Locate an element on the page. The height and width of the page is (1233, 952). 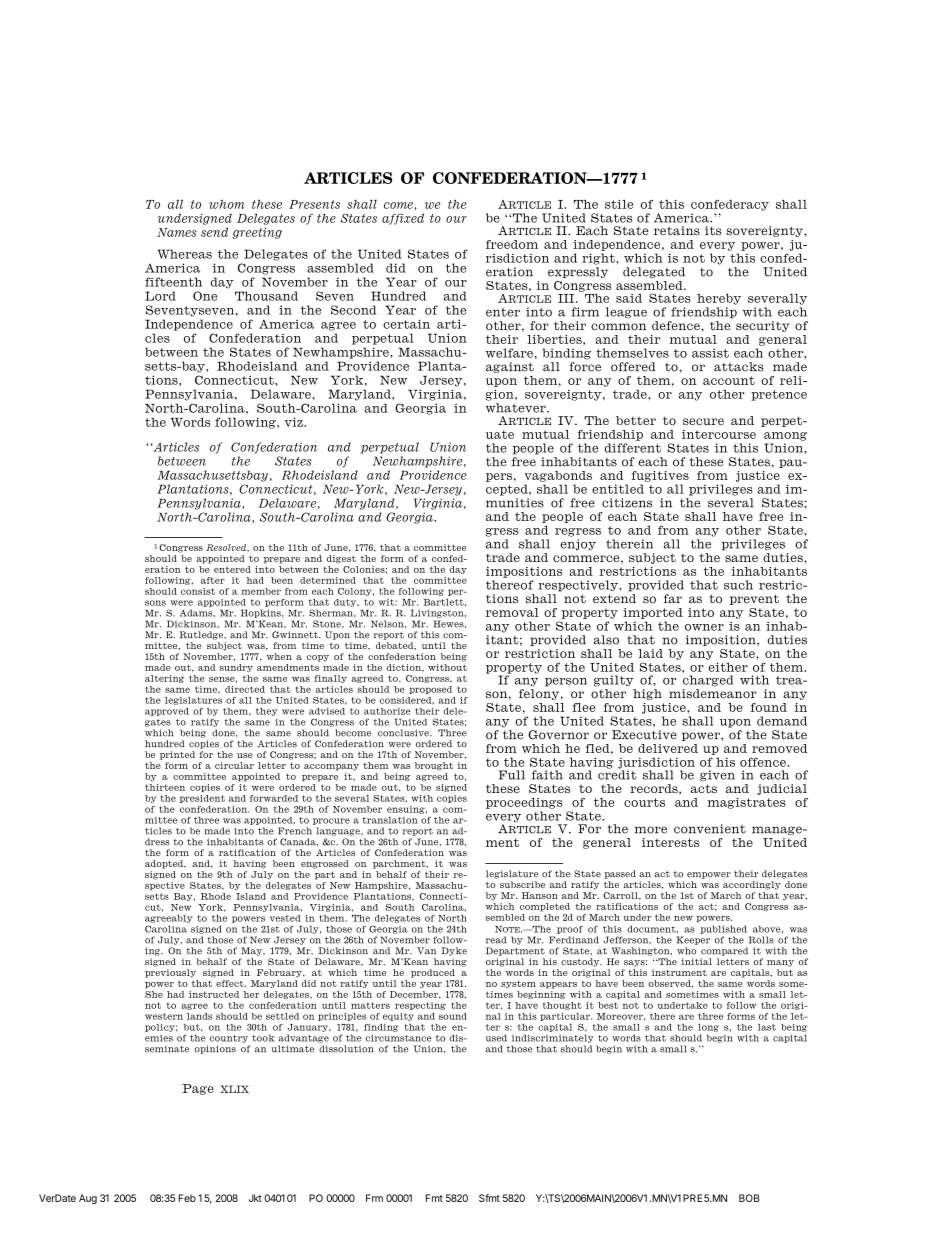
Keeper is located at coordinates (693, 940).
